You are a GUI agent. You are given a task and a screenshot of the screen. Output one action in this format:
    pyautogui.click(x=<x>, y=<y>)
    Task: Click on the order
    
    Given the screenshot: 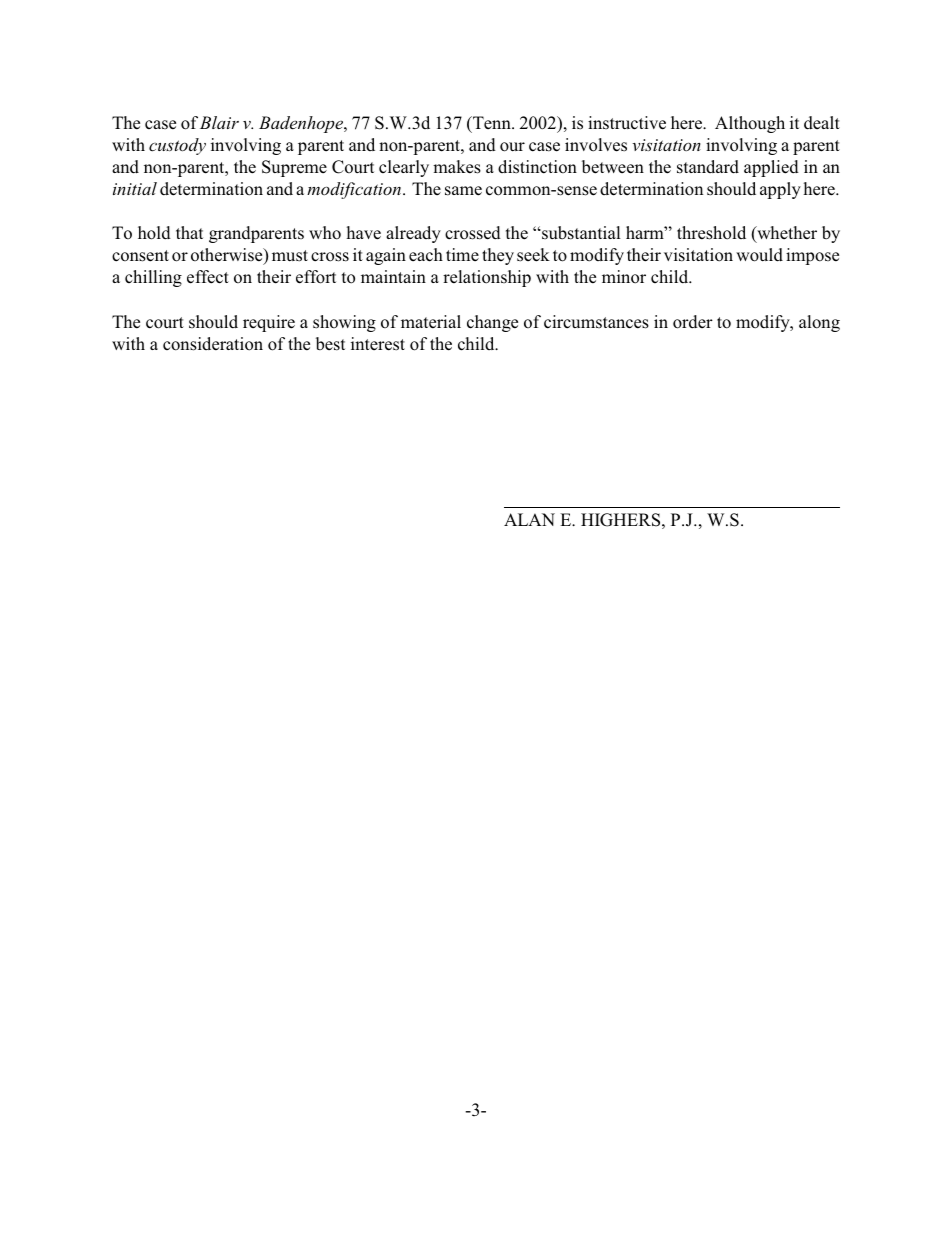 What is the action you would take?
    pyautogui.click(x=693, y=322)
